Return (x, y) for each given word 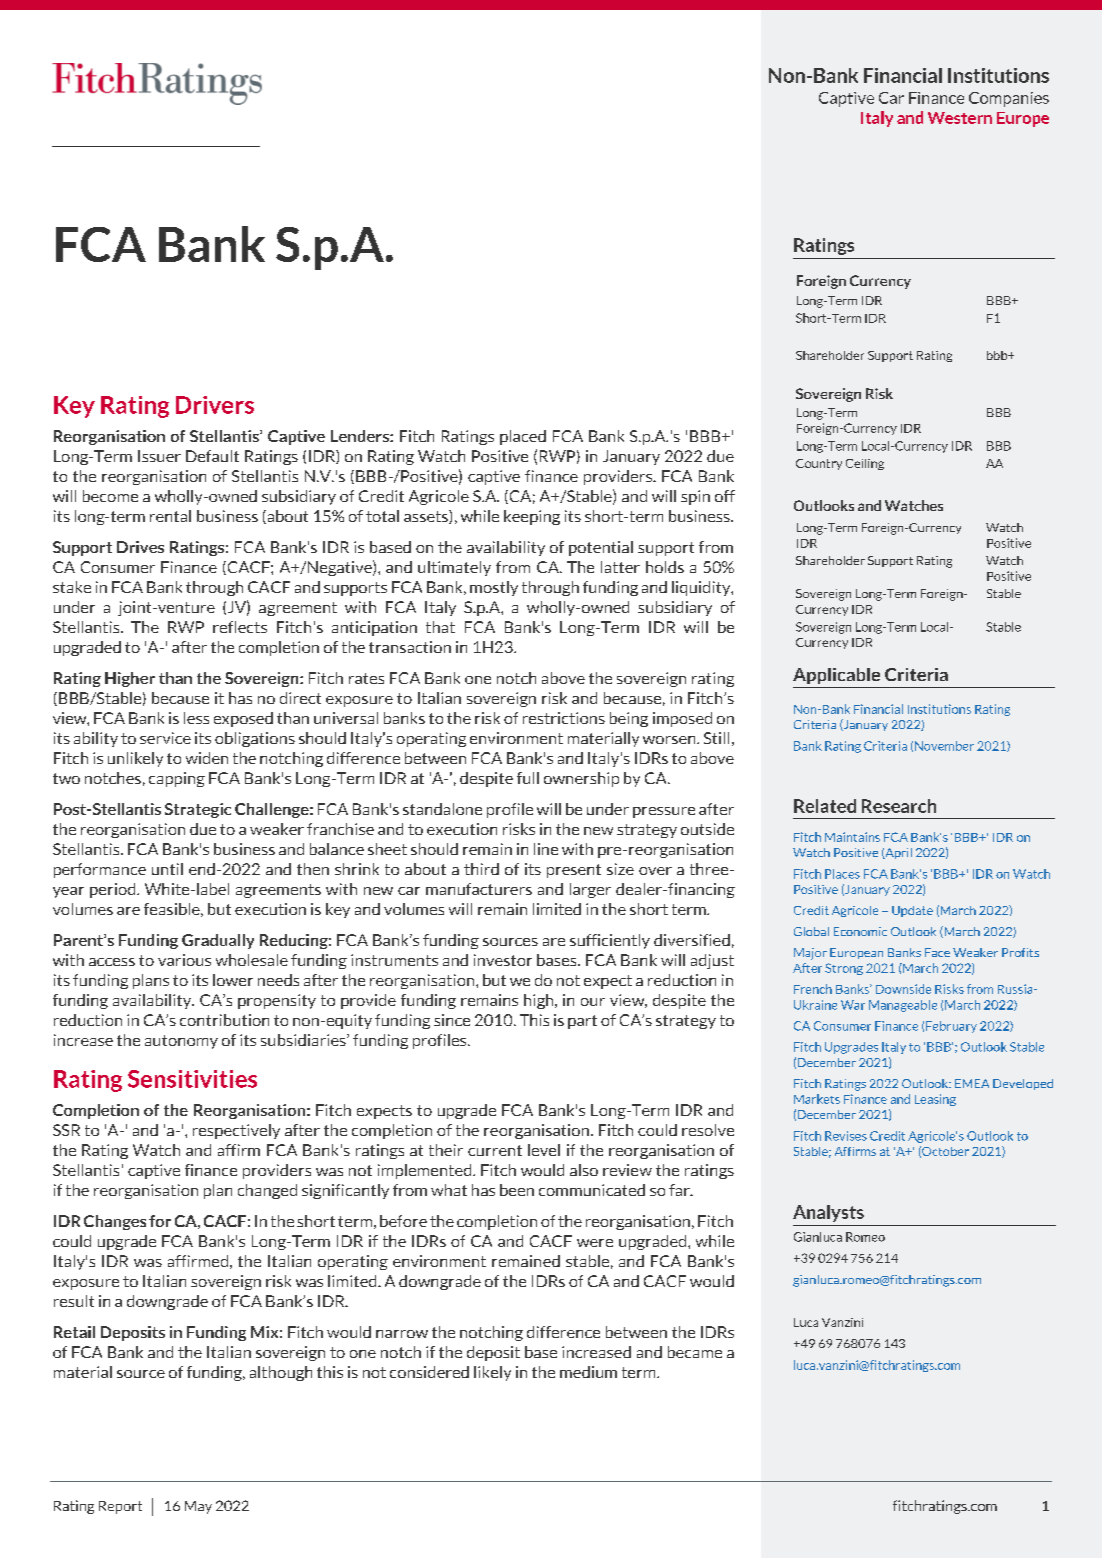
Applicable (836, 676)
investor (503, 960)
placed (523, 437)
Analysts (828, 1213)
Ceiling (865, 464)
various (184, 960)
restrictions (564, 718)
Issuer (159, 456)
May (198, 1507)
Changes (115, 1222)
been (517, 1190)
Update (912, 911)
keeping (532, 517)
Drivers (215, 405)
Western (960, 118)
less (196, 718)
